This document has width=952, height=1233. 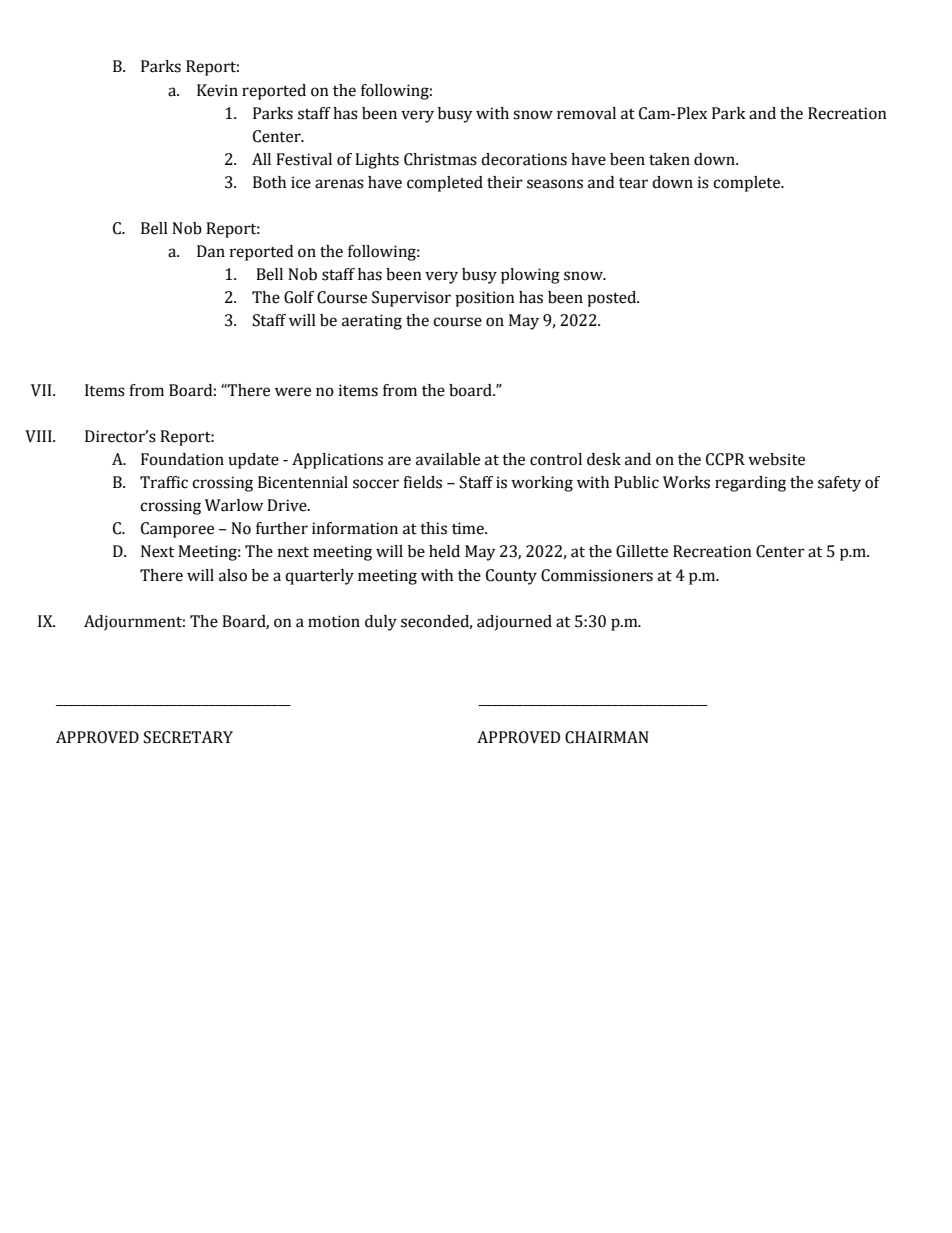 What do you see at coordinates (448, 459) in the document?
I see `available` at bounding box center [448, 459].
